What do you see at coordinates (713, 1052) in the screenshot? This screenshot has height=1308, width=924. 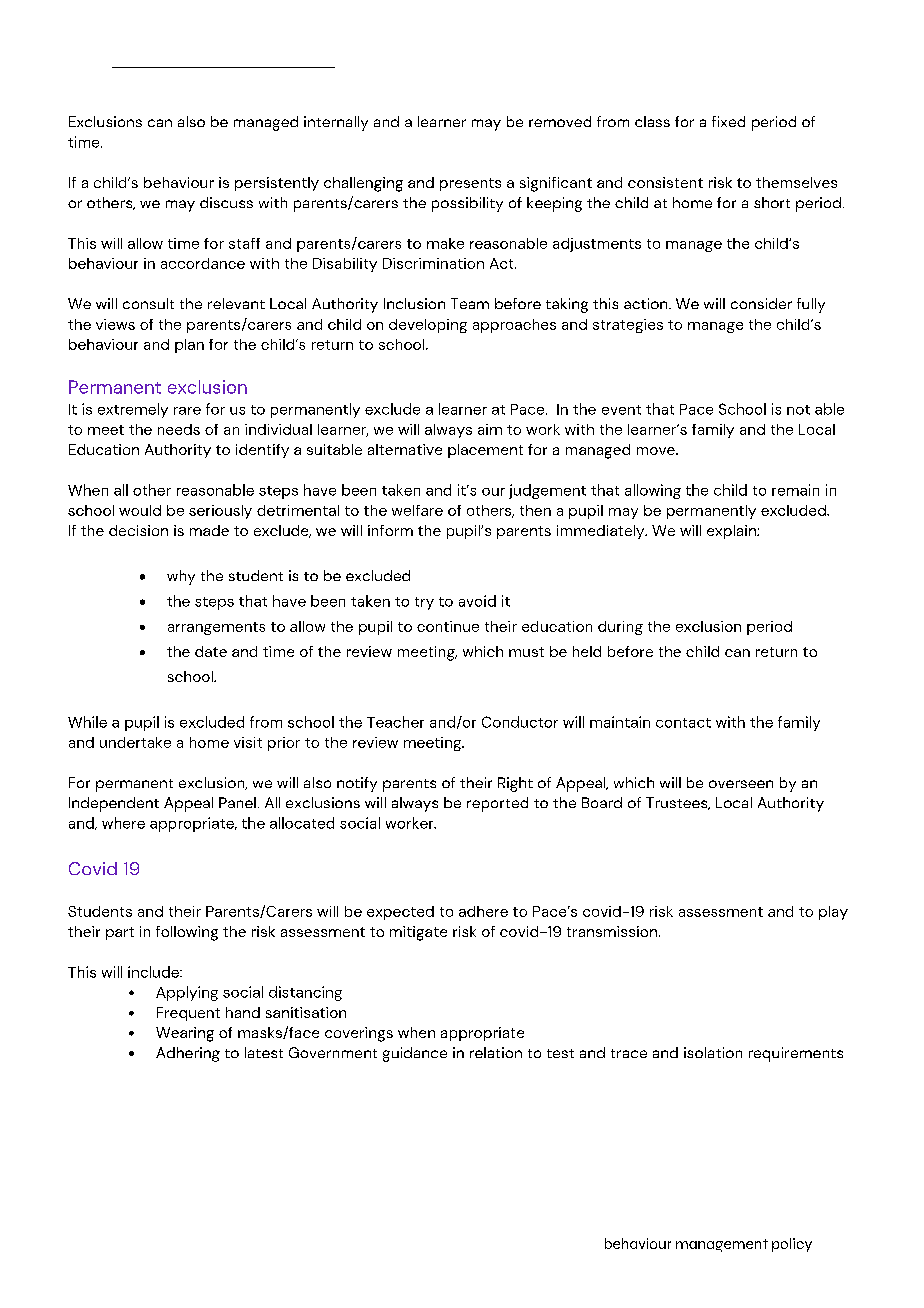 I see `isolation` at bounding box center [713, 1052].
